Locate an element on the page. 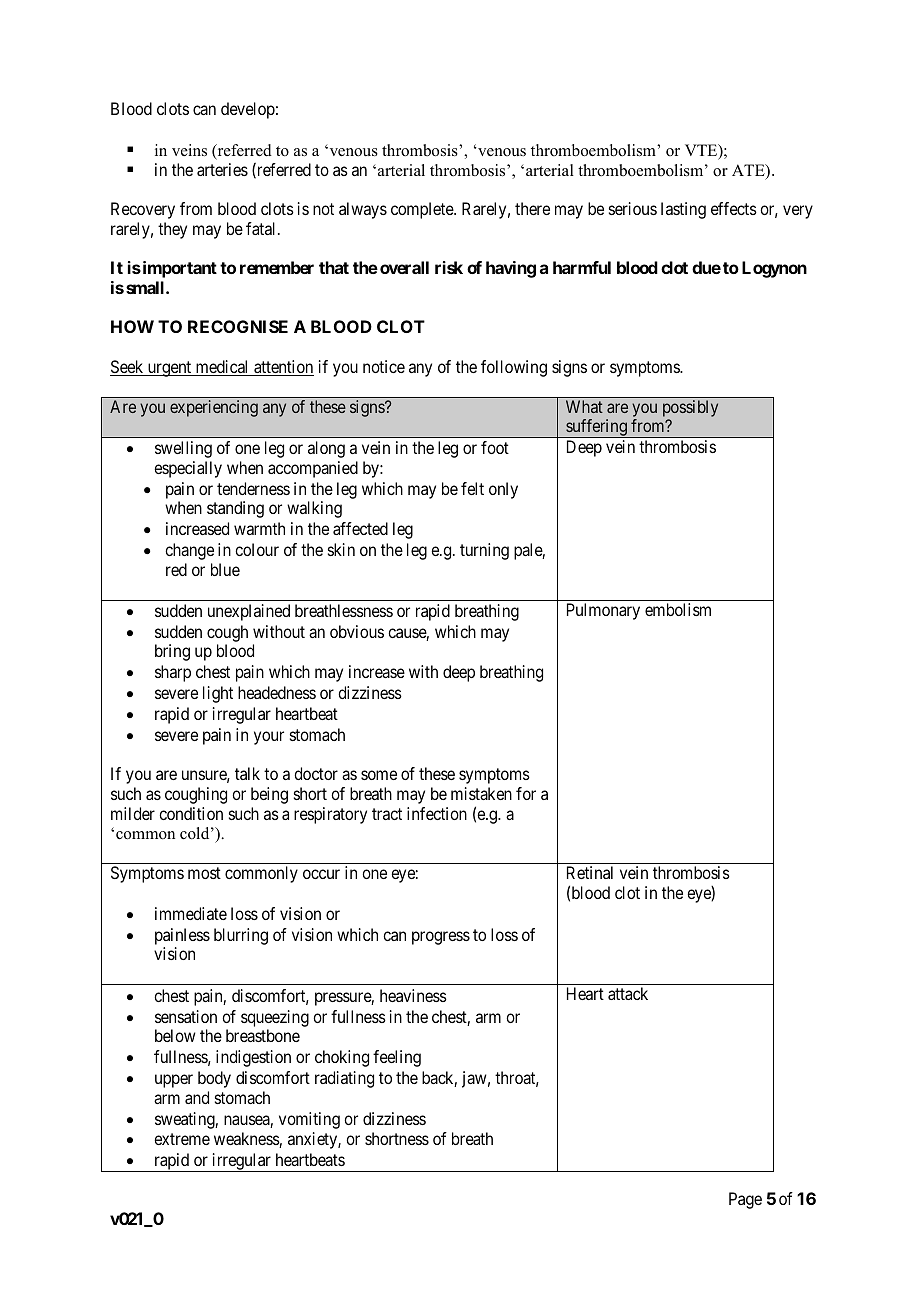 The width and height of the document is (924, 1308). lasting is located at coordinates (683, 210).
